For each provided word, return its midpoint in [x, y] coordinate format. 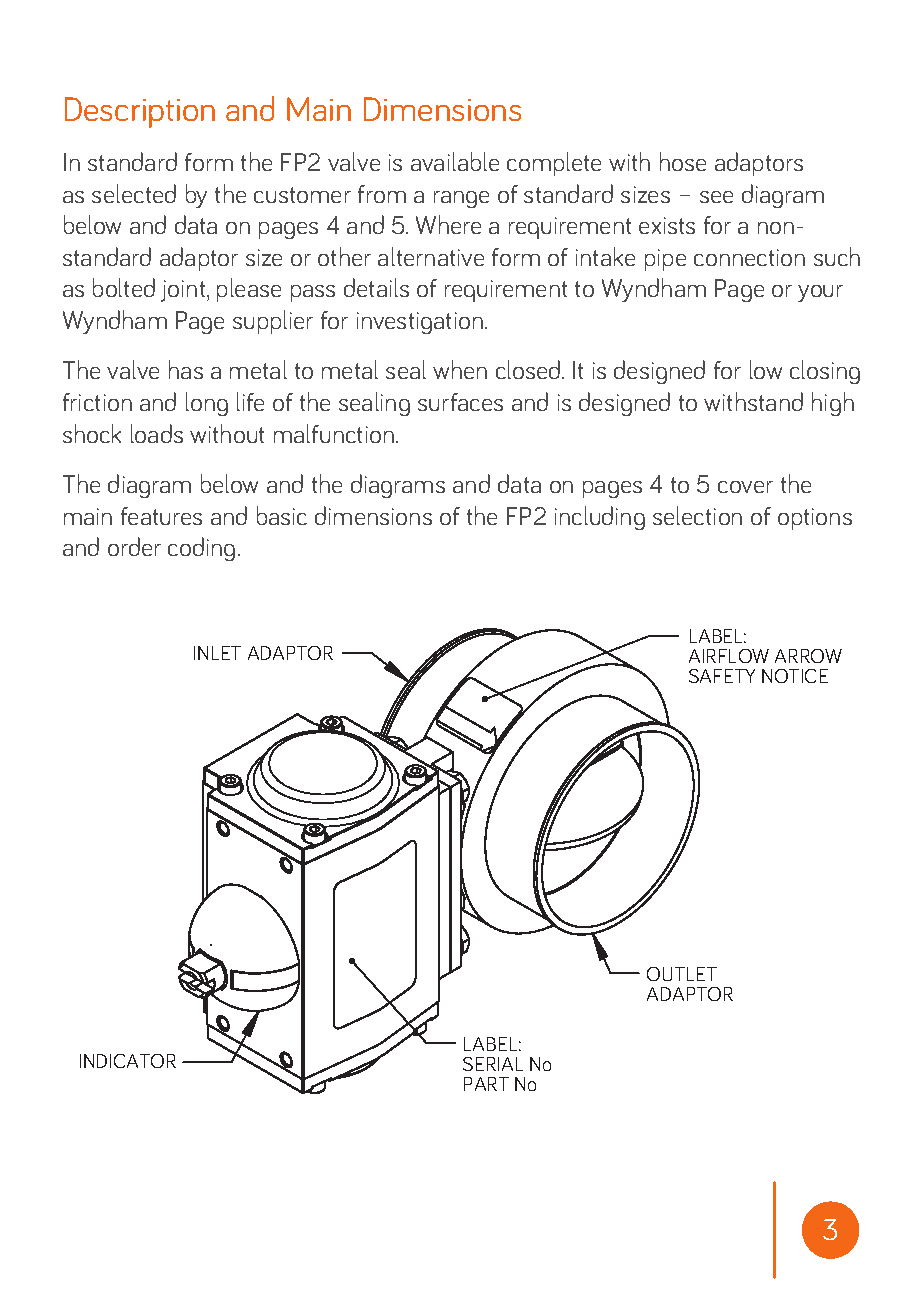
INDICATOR [128, 1061]
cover [745, 487]
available [455, 161]
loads [157, 433]
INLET [217, 653]
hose [683, 161]
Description [140, 112]
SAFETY [722, 676]
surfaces [460, 402]
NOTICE [795, 676]
